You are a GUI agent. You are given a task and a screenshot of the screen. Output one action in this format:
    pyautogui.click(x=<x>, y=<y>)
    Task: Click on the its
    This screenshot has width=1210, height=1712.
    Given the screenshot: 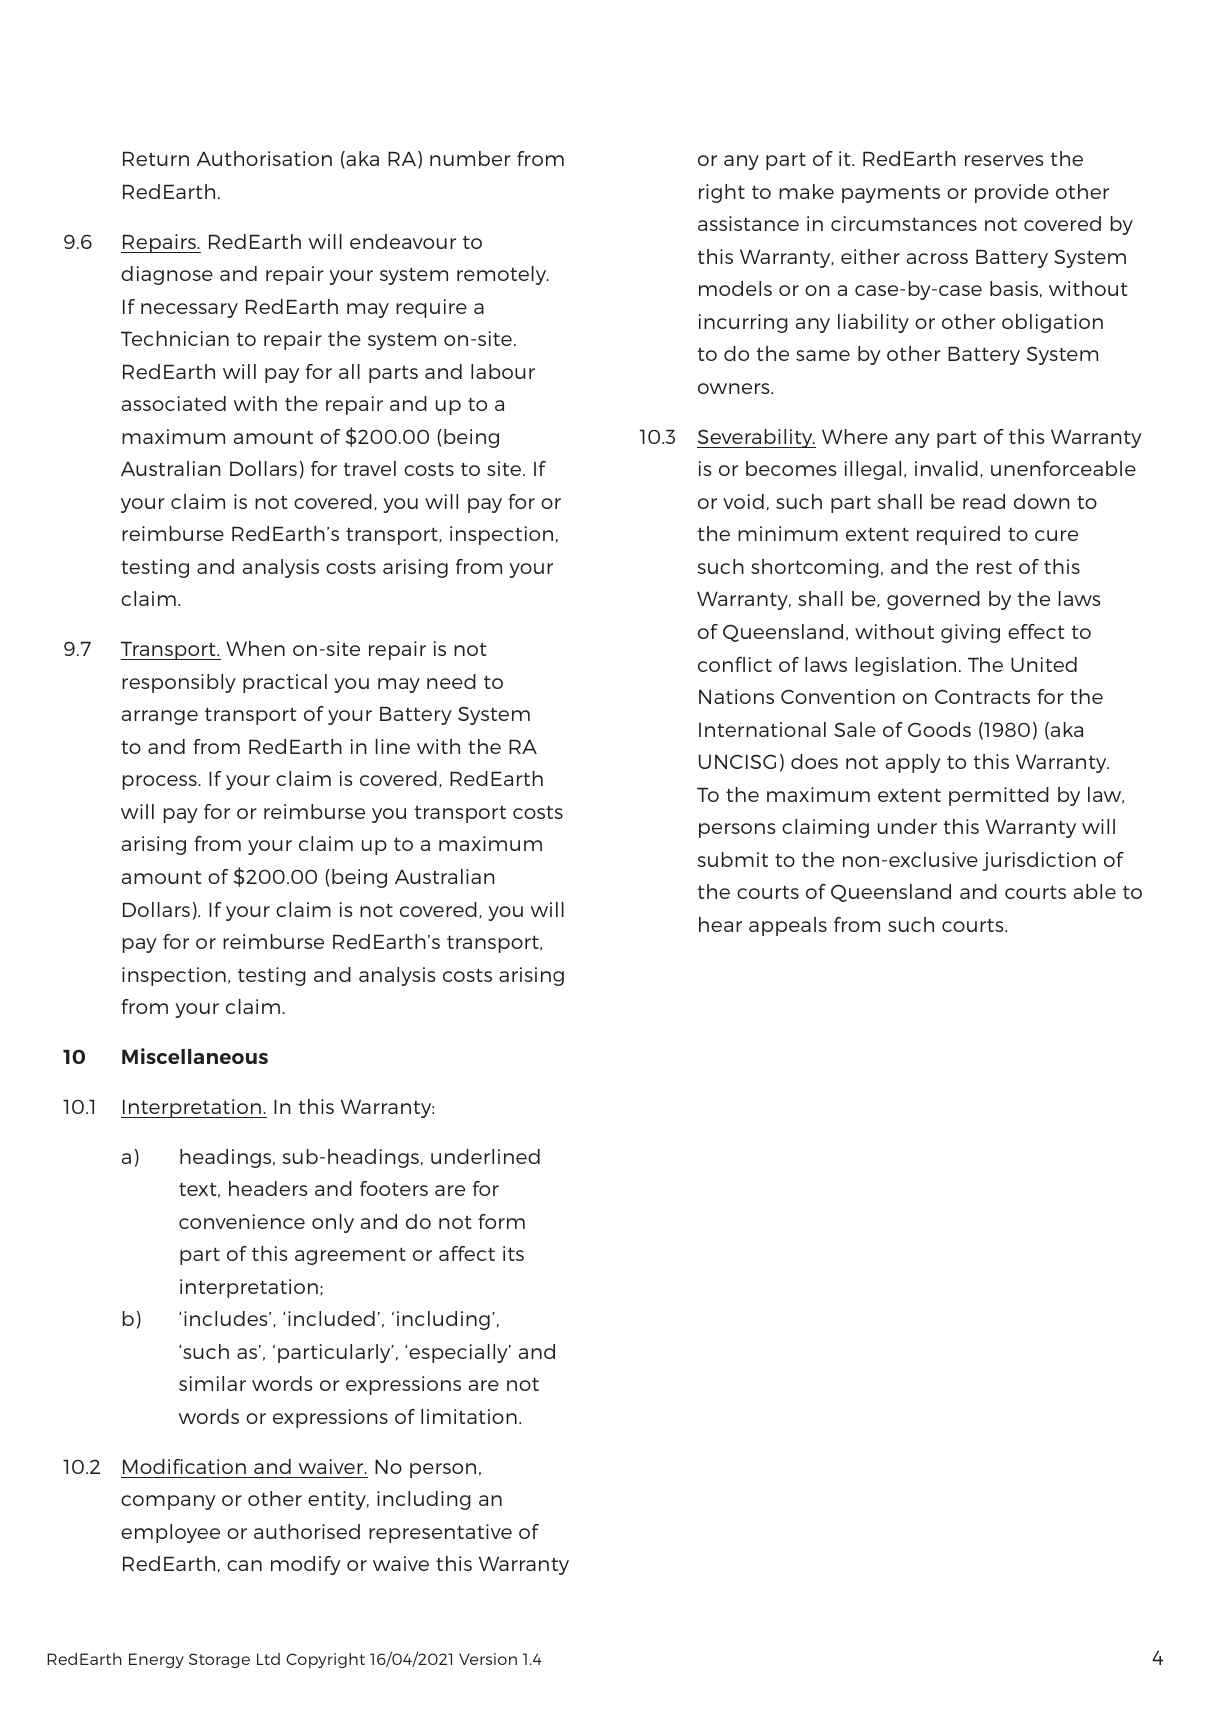 What is the action you would take?
    pyautogui.click(x=513, y=1253)
